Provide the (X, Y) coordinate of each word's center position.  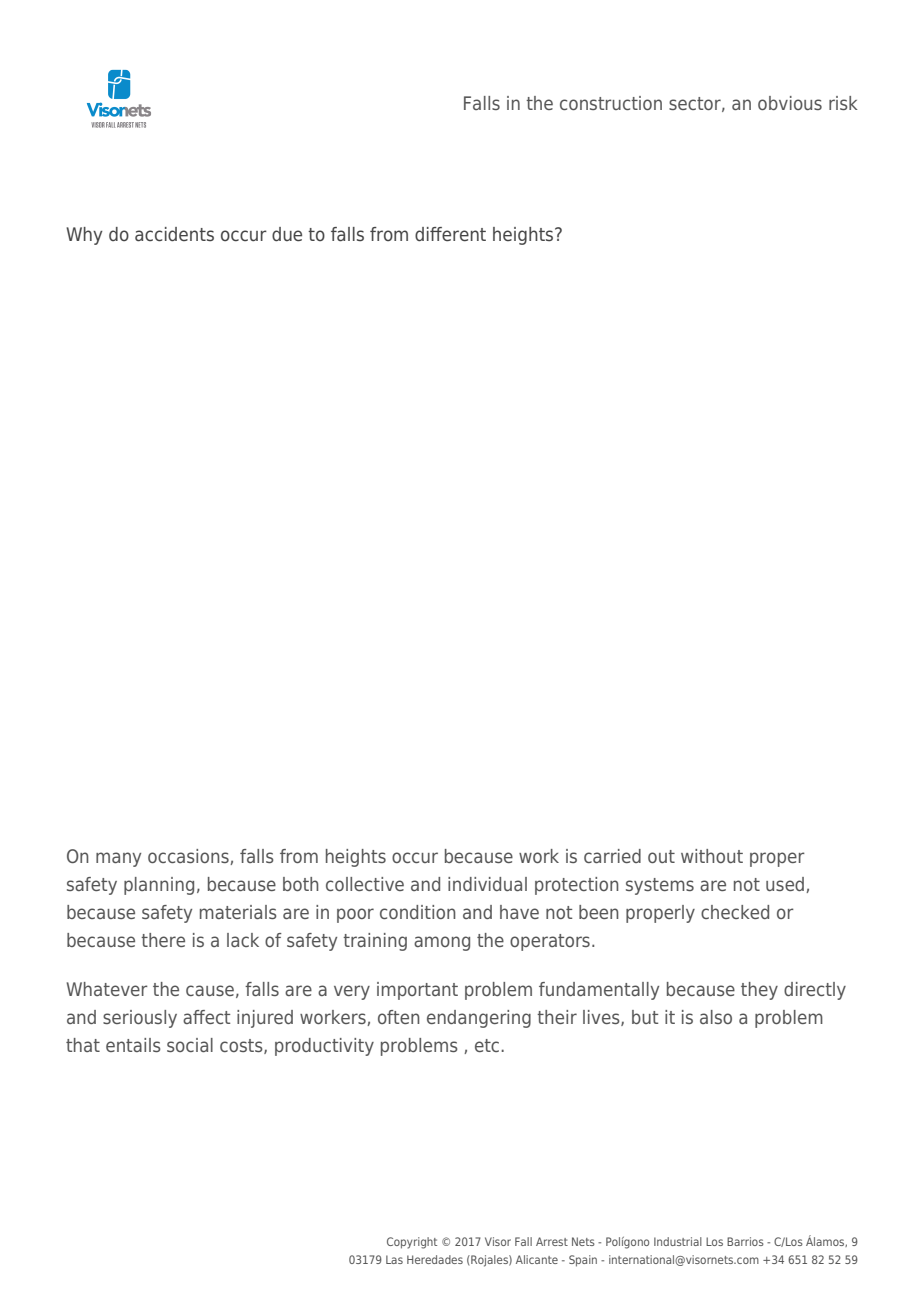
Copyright (412, 1243)
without (712, 856)
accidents (174, 234)
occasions (189, 857)
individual (487, 884)
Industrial (678, 1241)
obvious (790, 103)
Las (394, 1259)
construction (611, 103)
